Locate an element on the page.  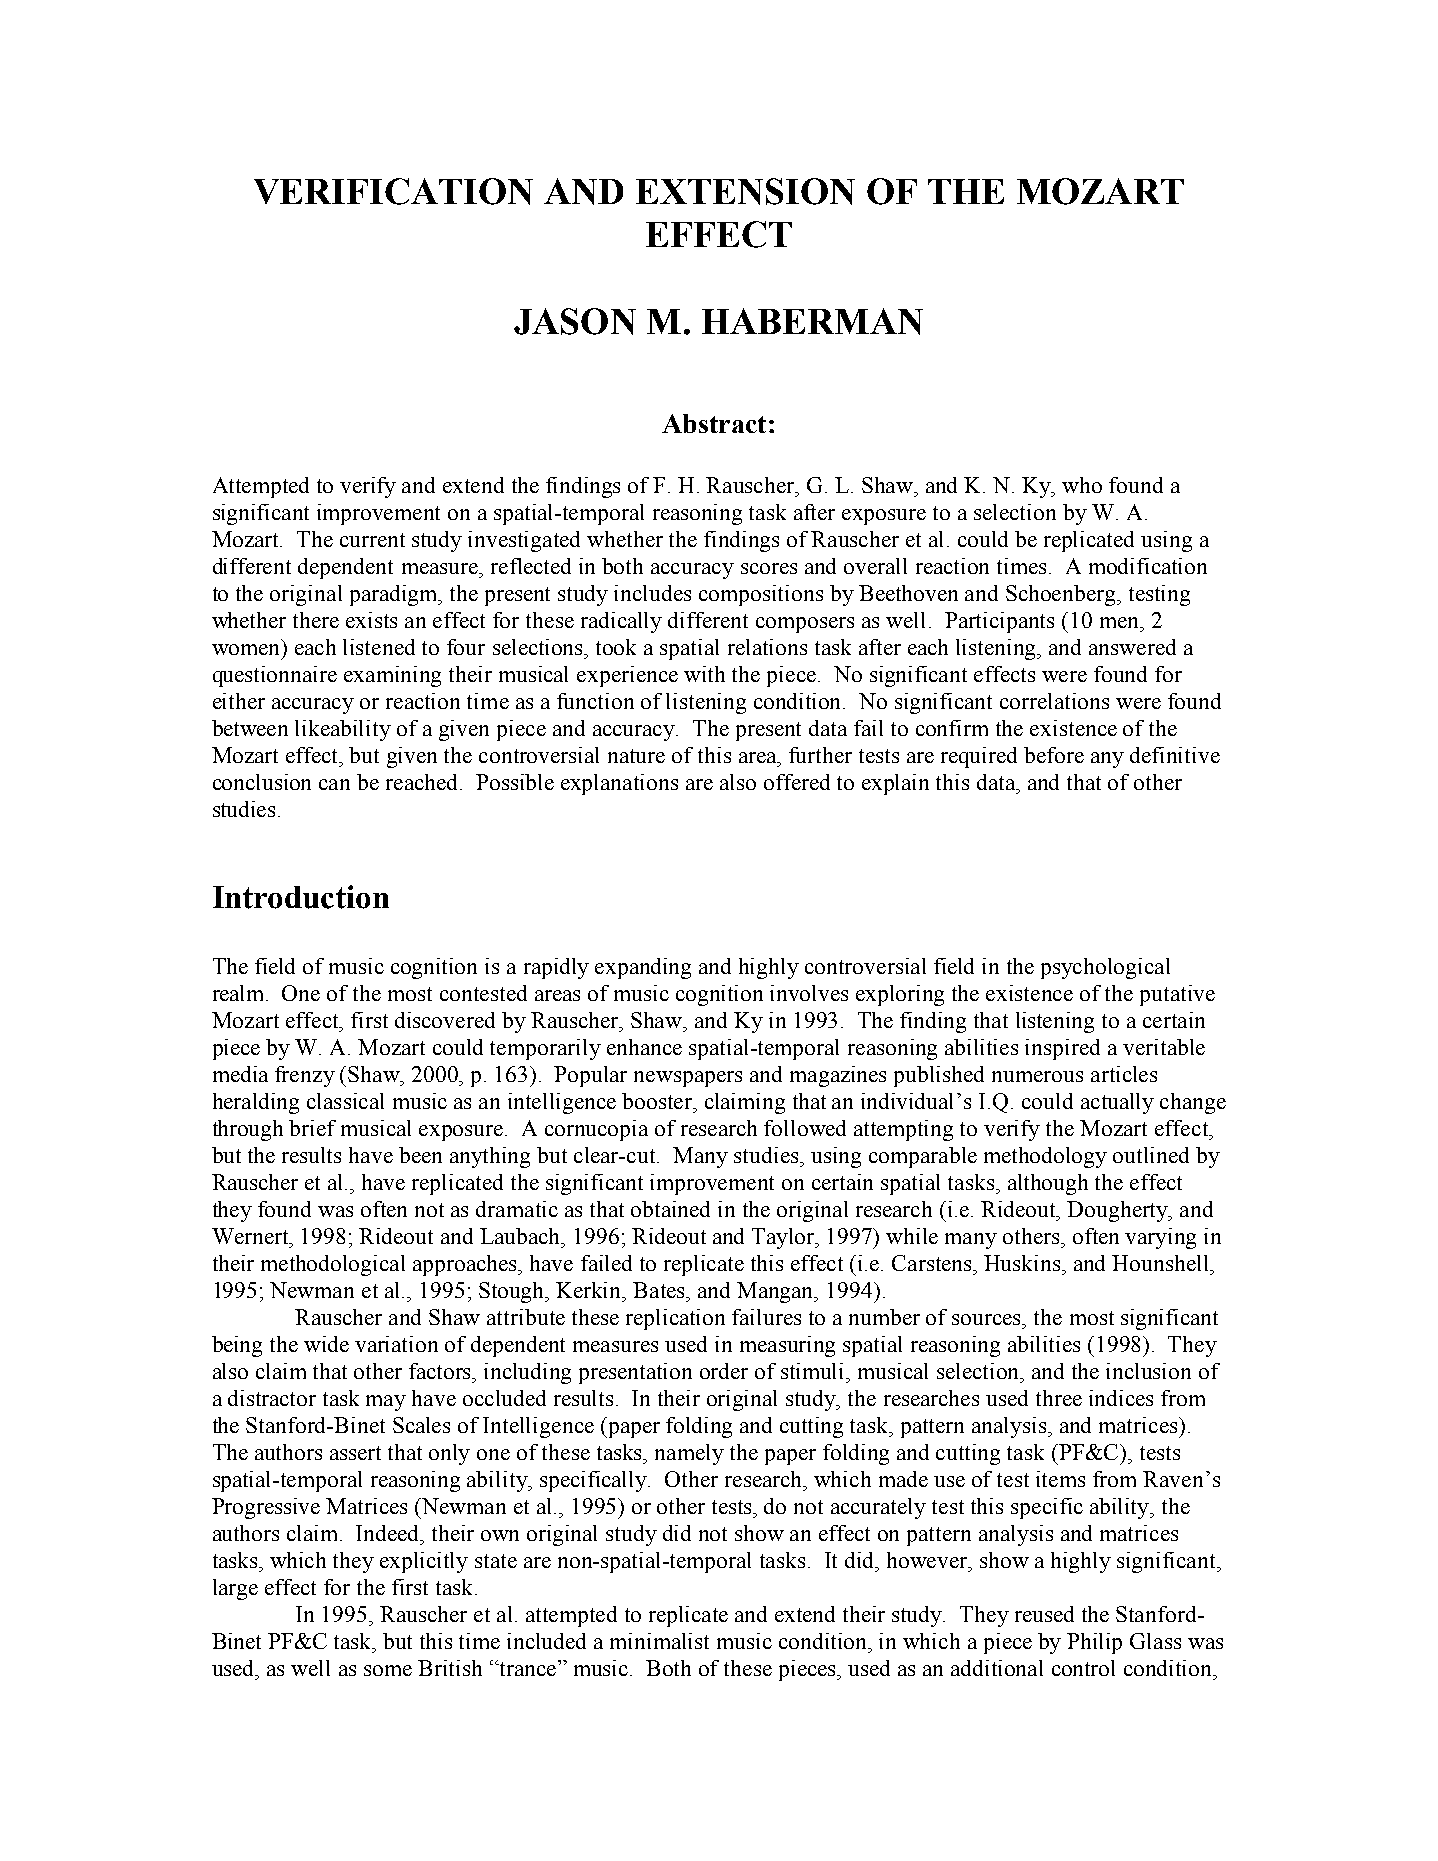
psychological is located at coordinates (1105, 968).
